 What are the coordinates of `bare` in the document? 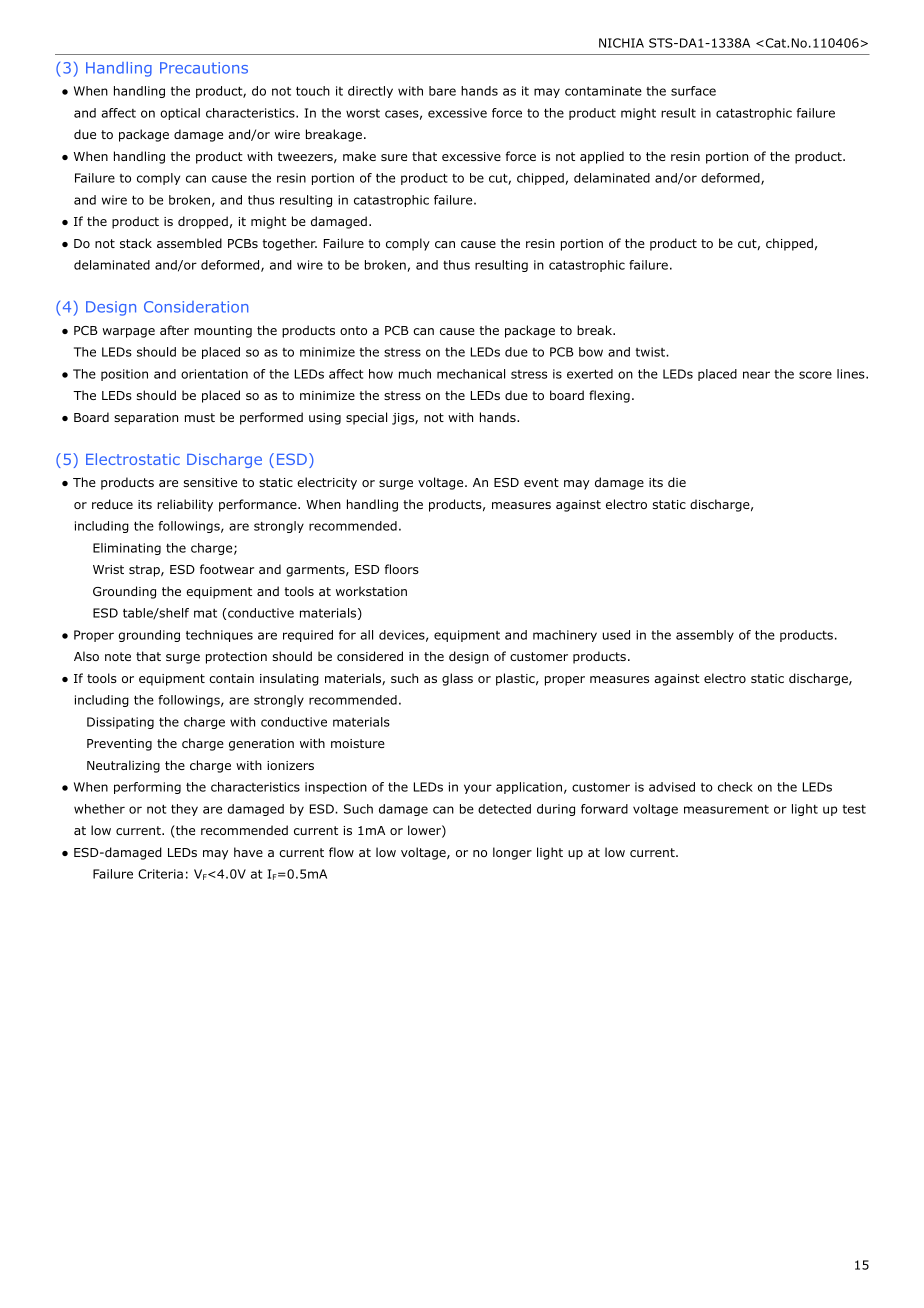 It's located at (442, 91).
